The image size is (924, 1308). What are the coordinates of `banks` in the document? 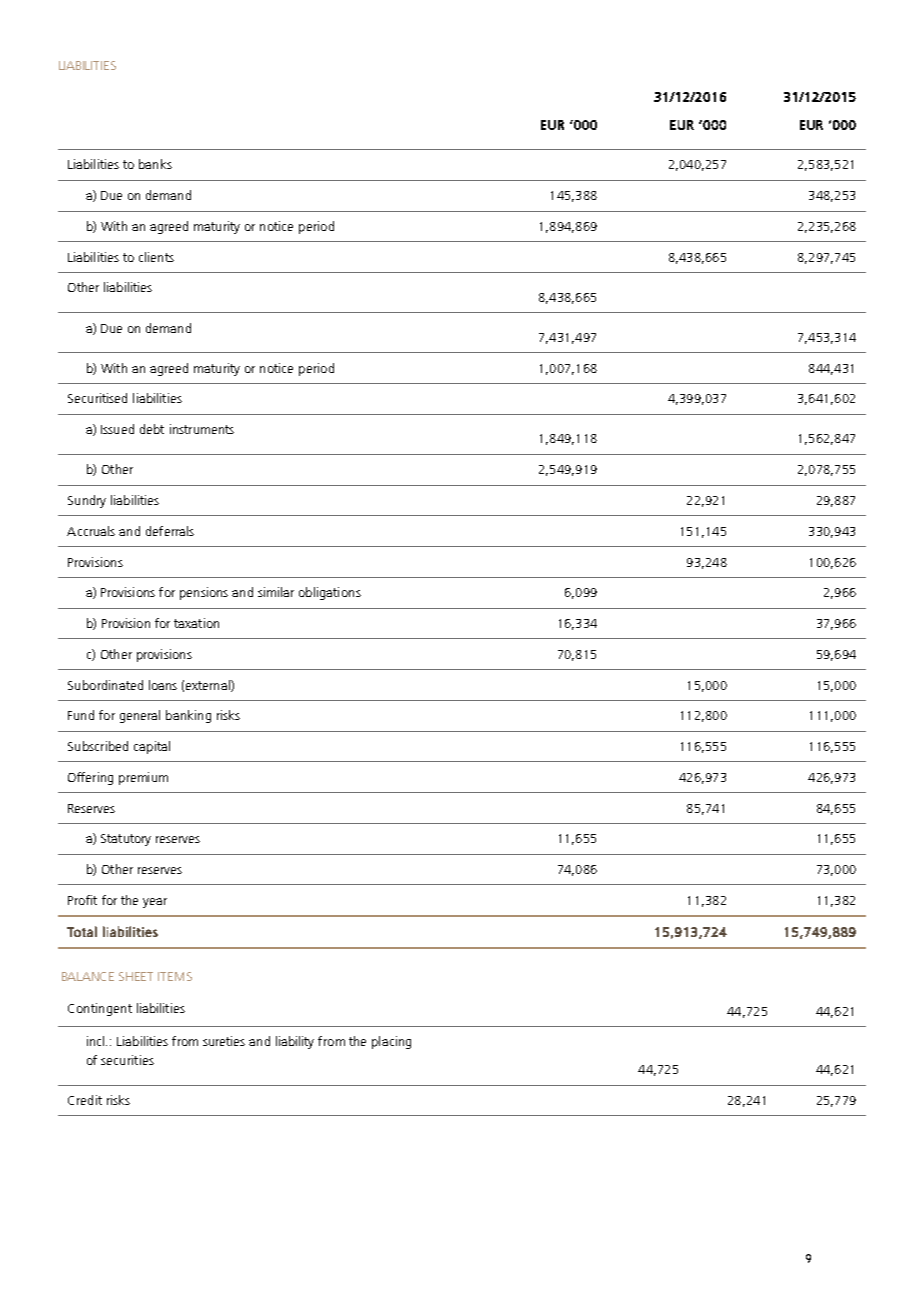 It's located at (155, 164).
